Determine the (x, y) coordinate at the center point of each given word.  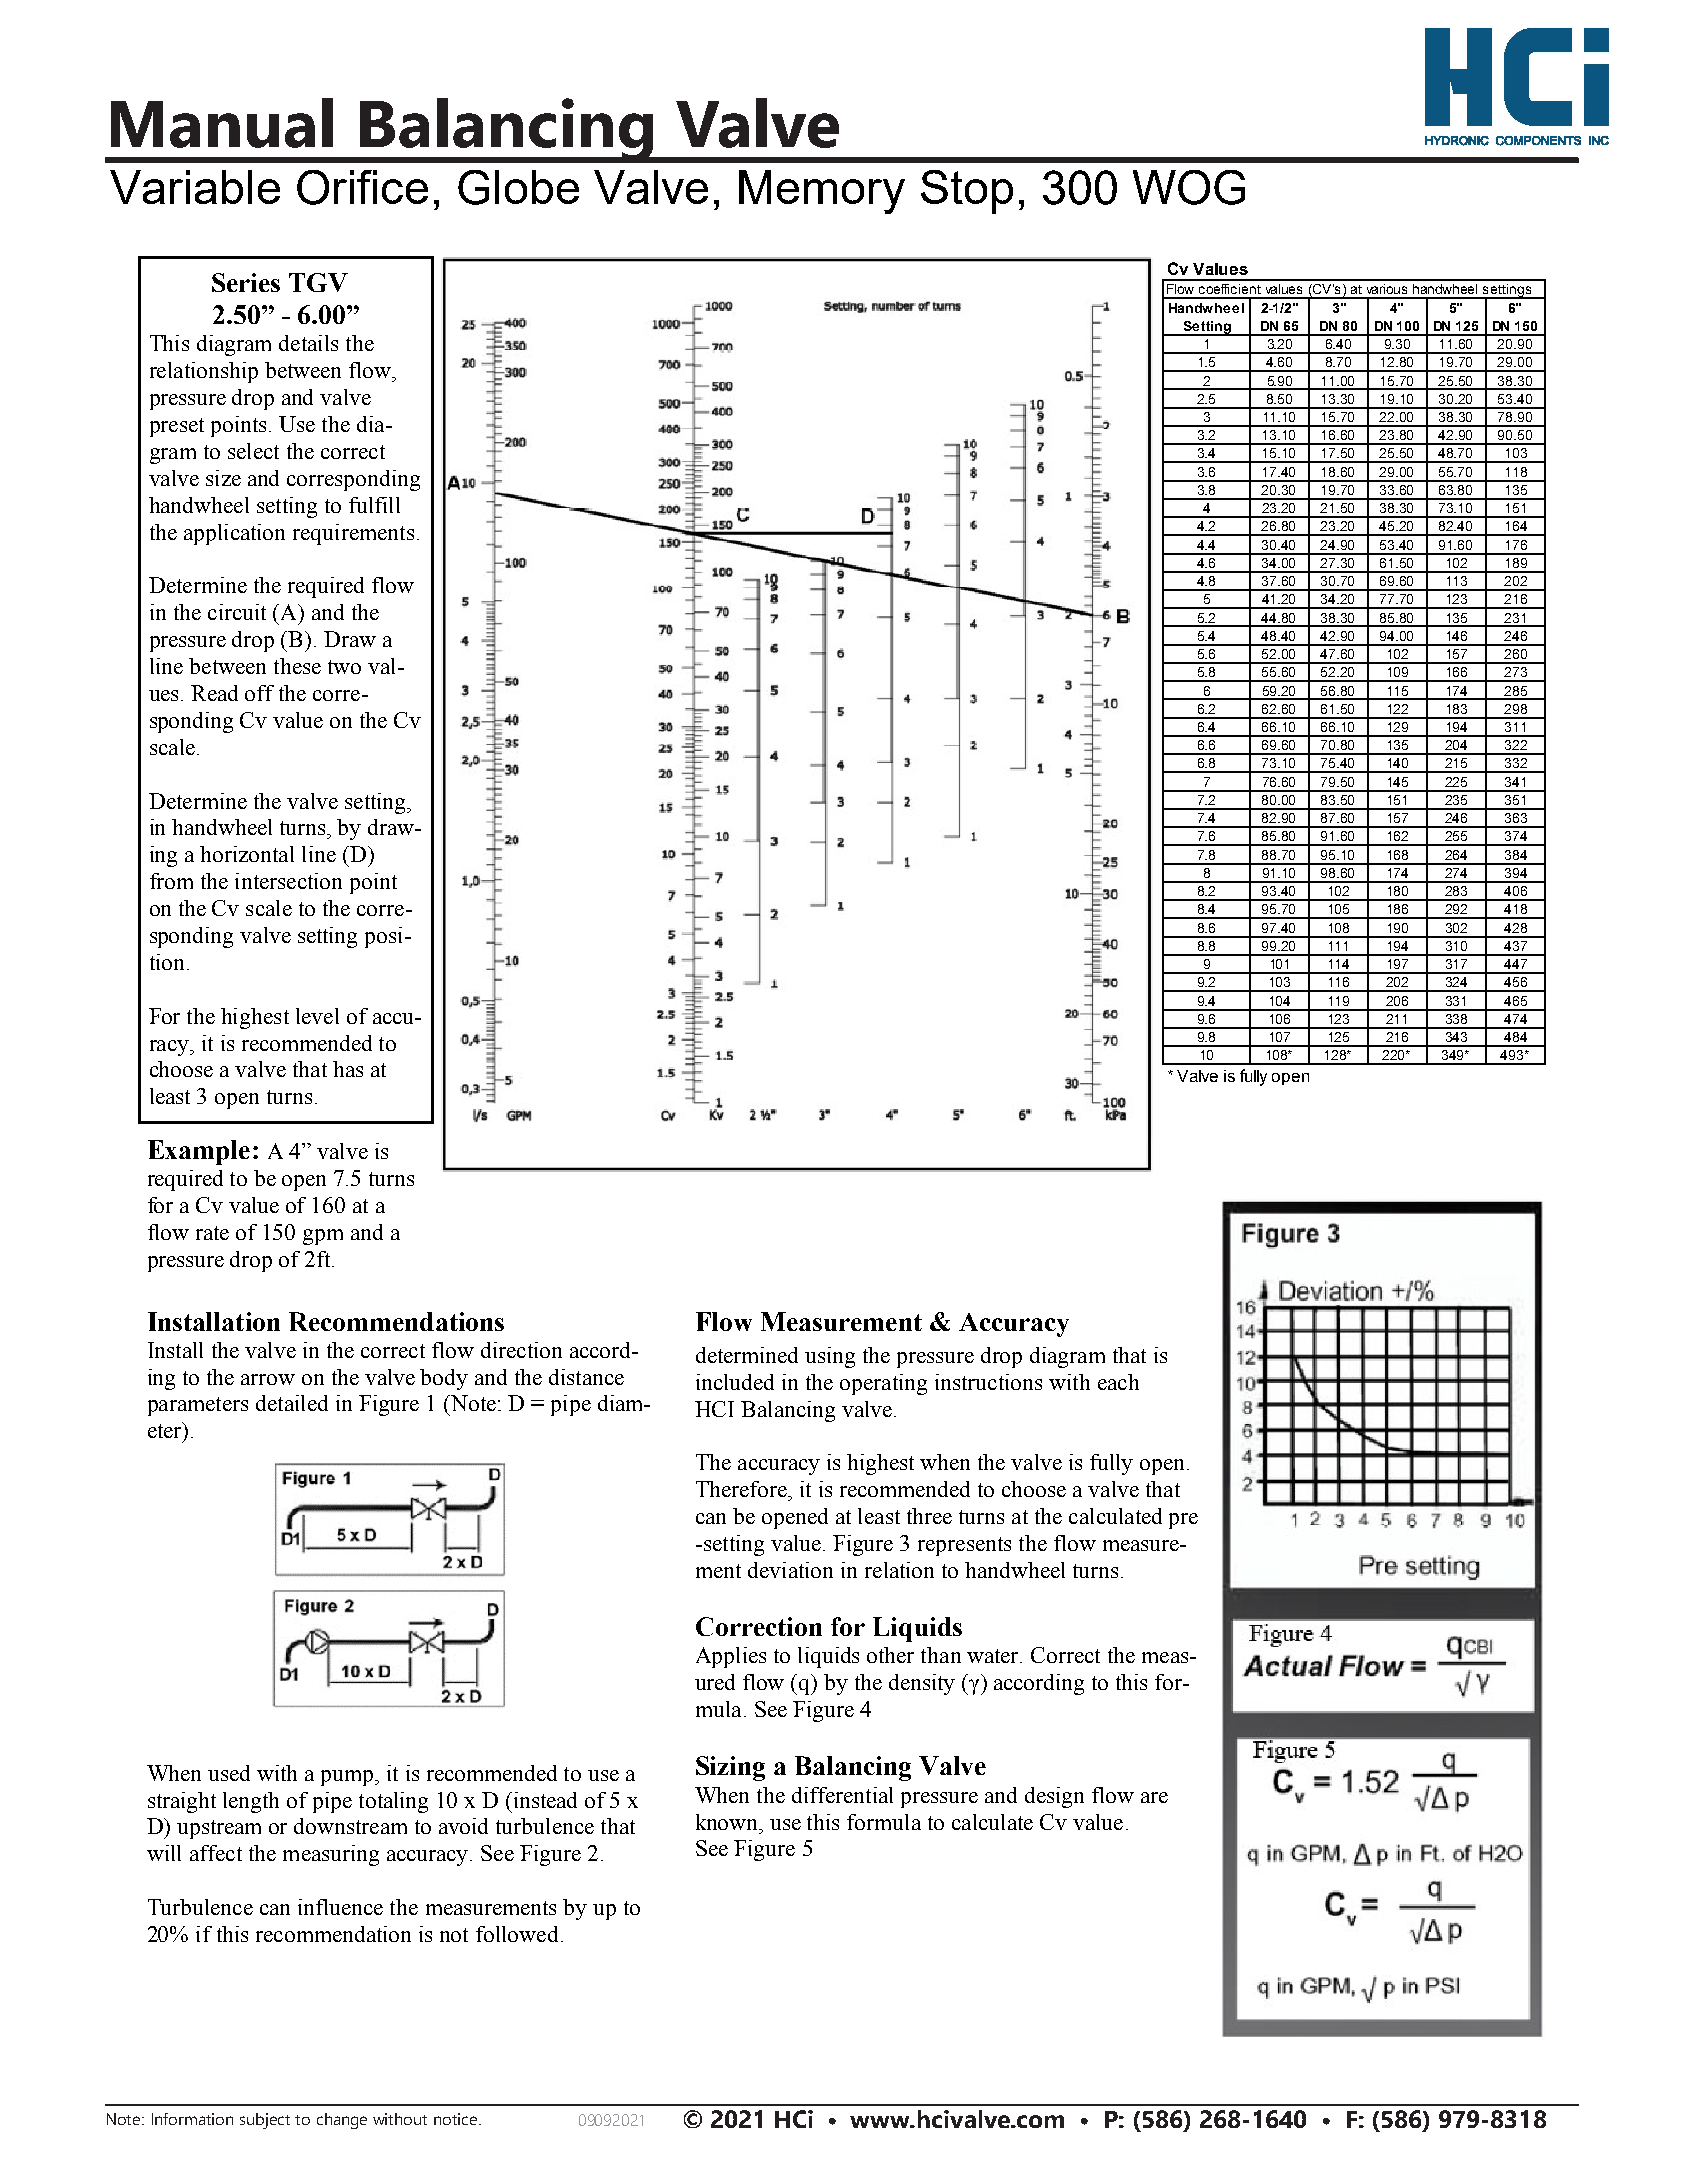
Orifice (362, 187)
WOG (1189, 187)
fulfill (374, 505)
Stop (967, 192)
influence (340, 1907)
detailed (292, 1403)
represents (964, 1546)
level (317, 1016)
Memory (822, 192)
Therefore (742, 1489)
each (1118, 1382)
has (348, 1069)
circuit (237, 612)
